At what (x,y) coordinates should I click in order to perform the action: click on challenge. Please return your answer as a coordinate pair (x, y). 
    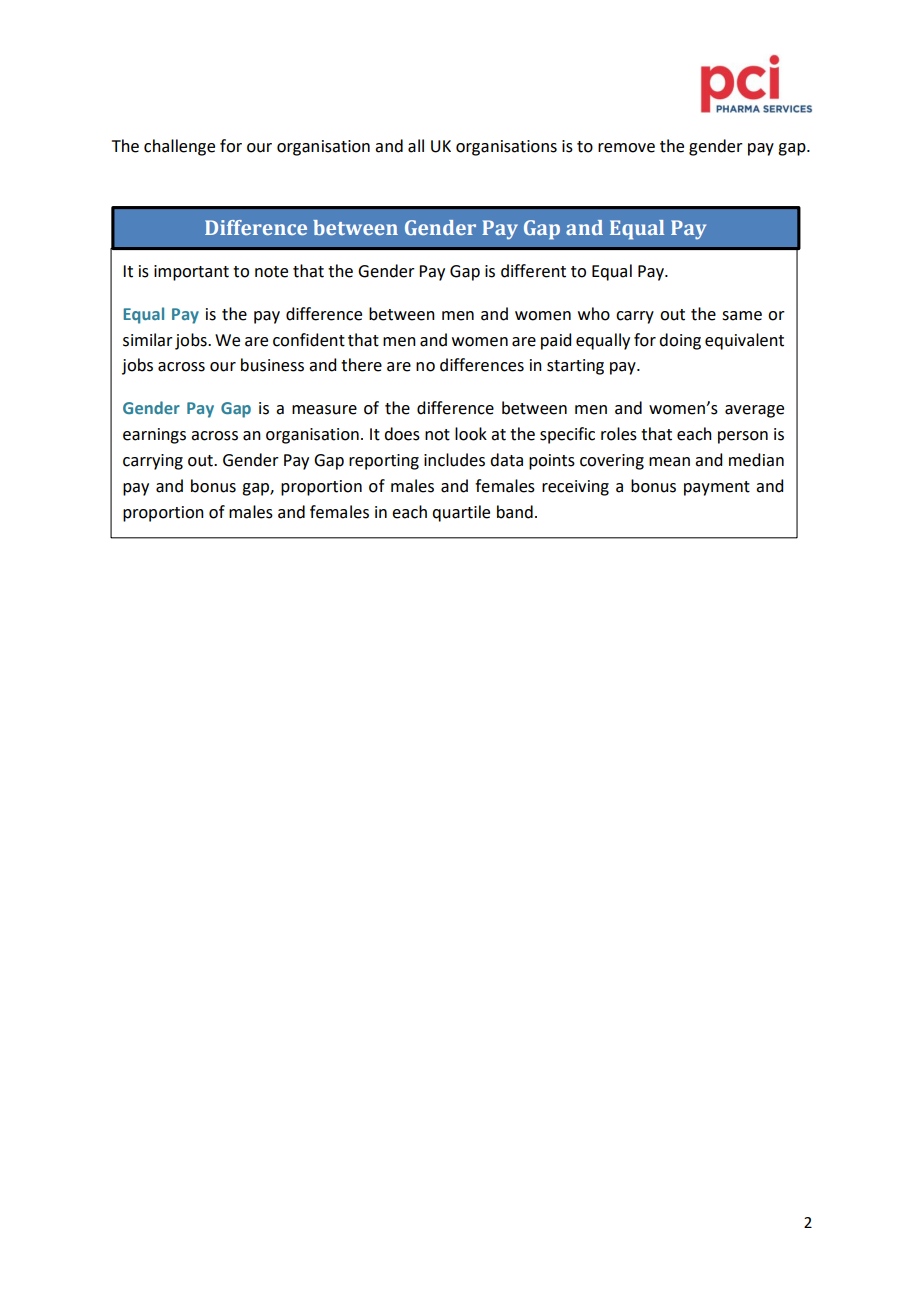
    Looking at the image, I should click on (179, 147).
